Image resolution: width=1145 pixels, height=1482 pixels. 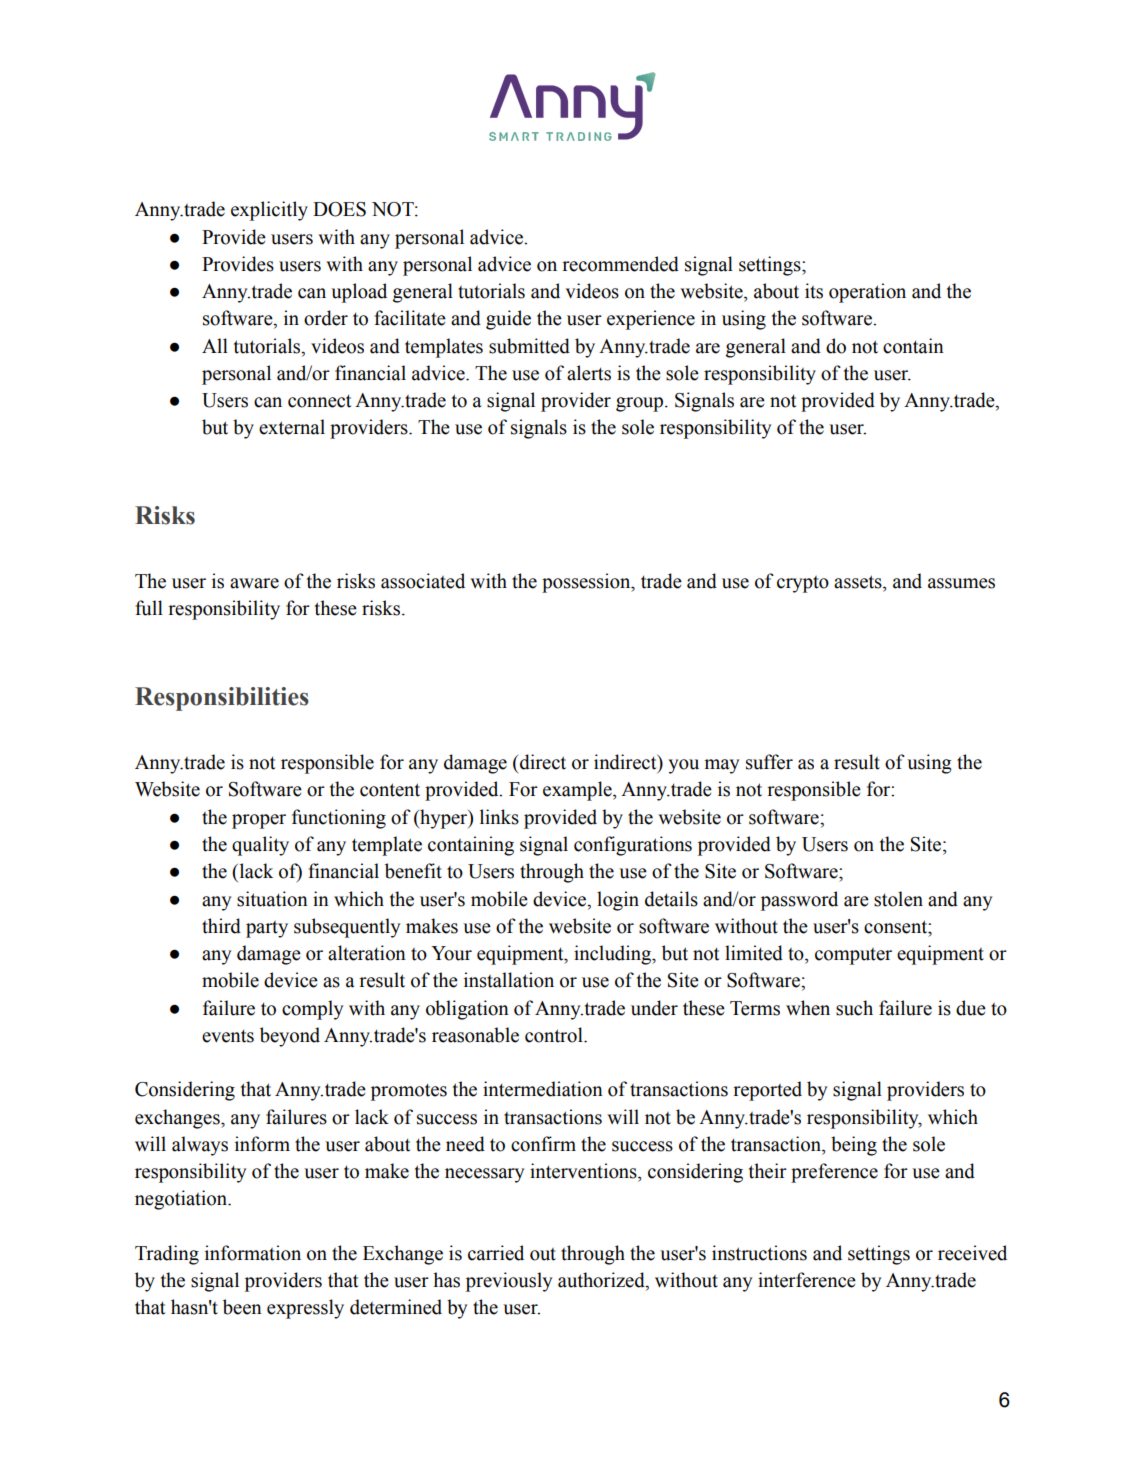 I want to click on explicitly, so click(x=269, y=211).
